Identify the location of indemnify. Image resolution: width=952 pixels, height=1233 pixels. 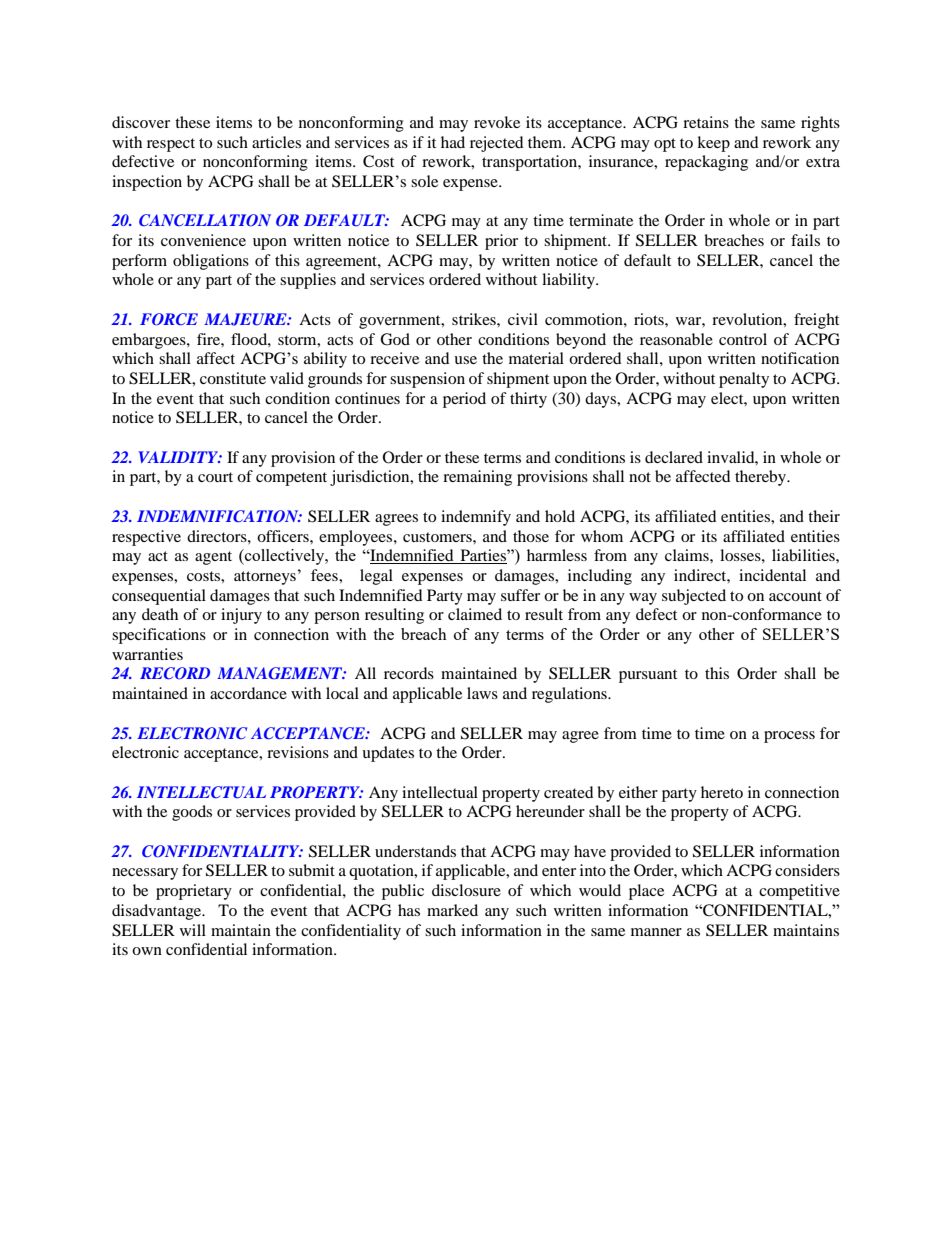
(476, 518).
